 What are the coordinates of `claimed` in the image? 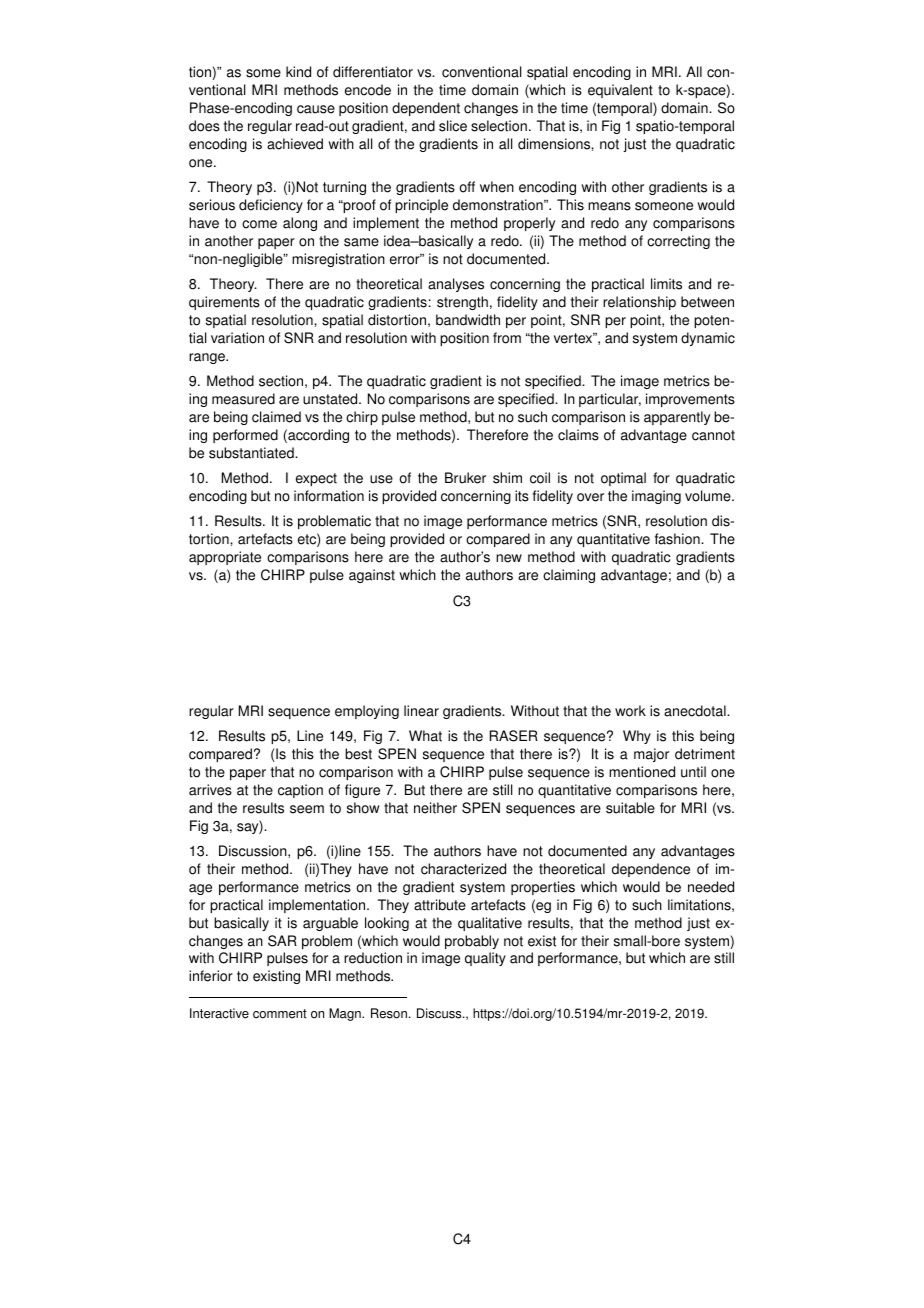 It's located at (276, 417).
